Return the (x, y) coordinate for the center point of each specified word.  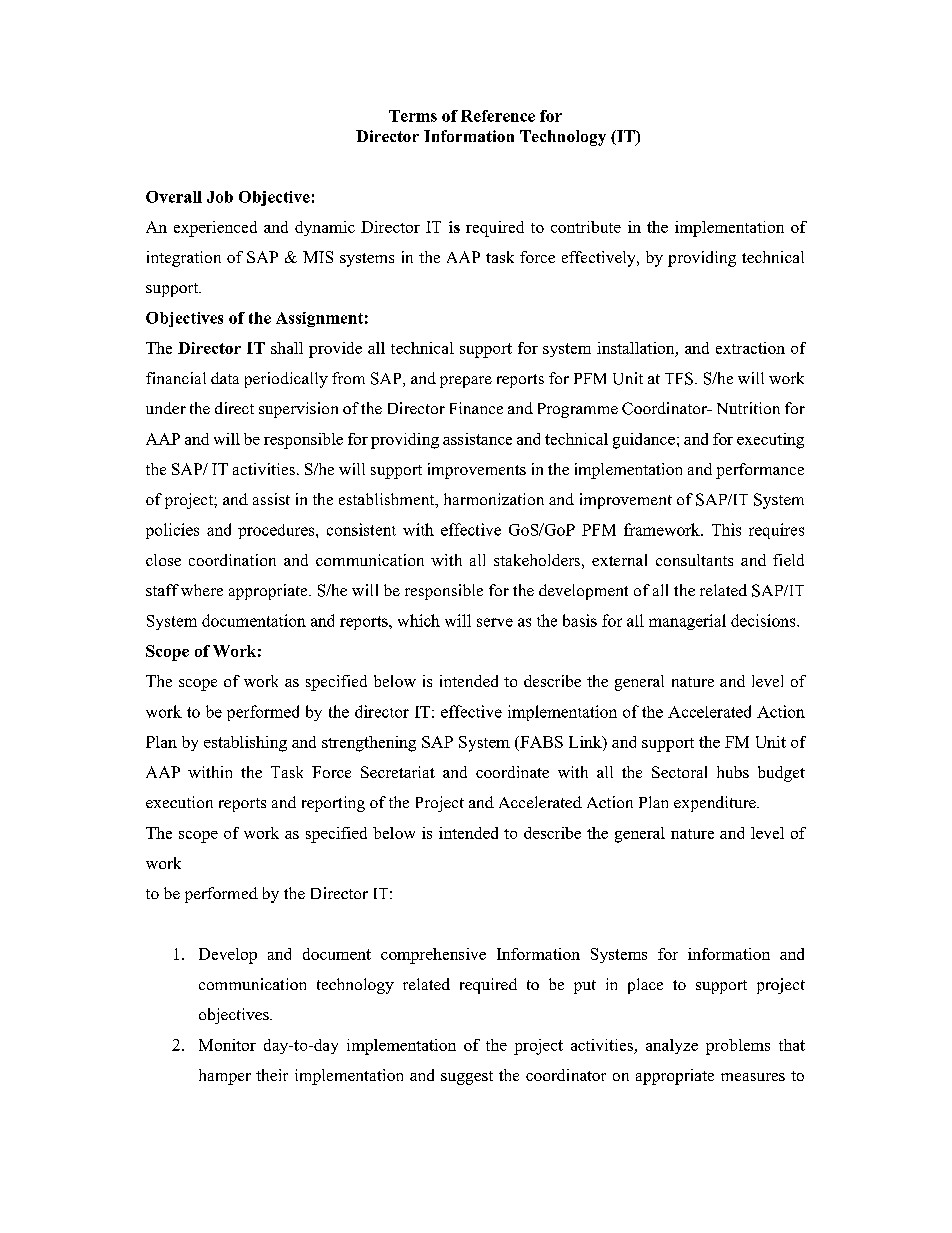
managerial (687, 622)
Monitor (227, 1045)
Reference (498, 116)
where (202, 590)
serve (495, 622)
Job (220, 197)
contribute (586, 227)
